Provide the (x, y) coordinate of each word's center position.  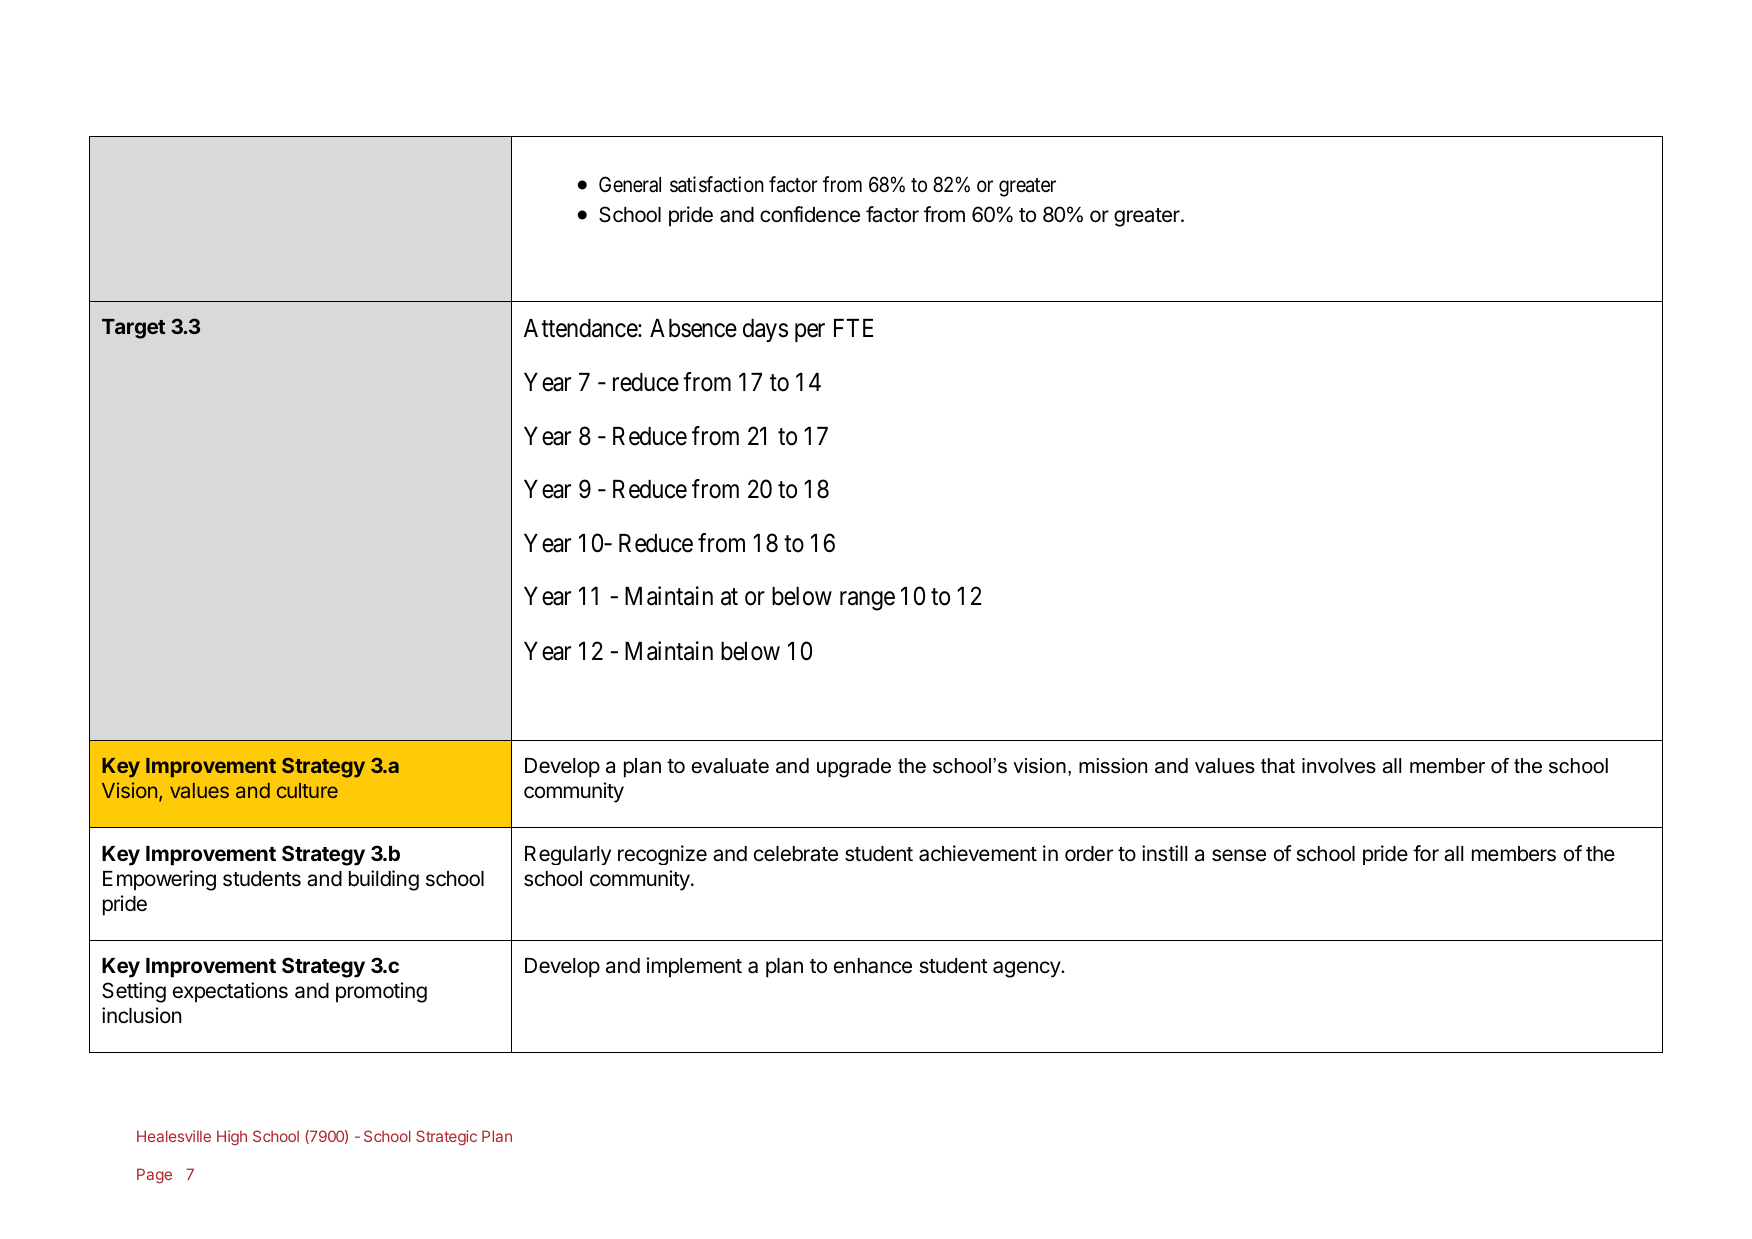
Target (133, 329)
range (867, 601)
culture (307, 790)
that (1278, 766)
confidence (810, 214)
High (232, 1138)
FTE (853, 328)
